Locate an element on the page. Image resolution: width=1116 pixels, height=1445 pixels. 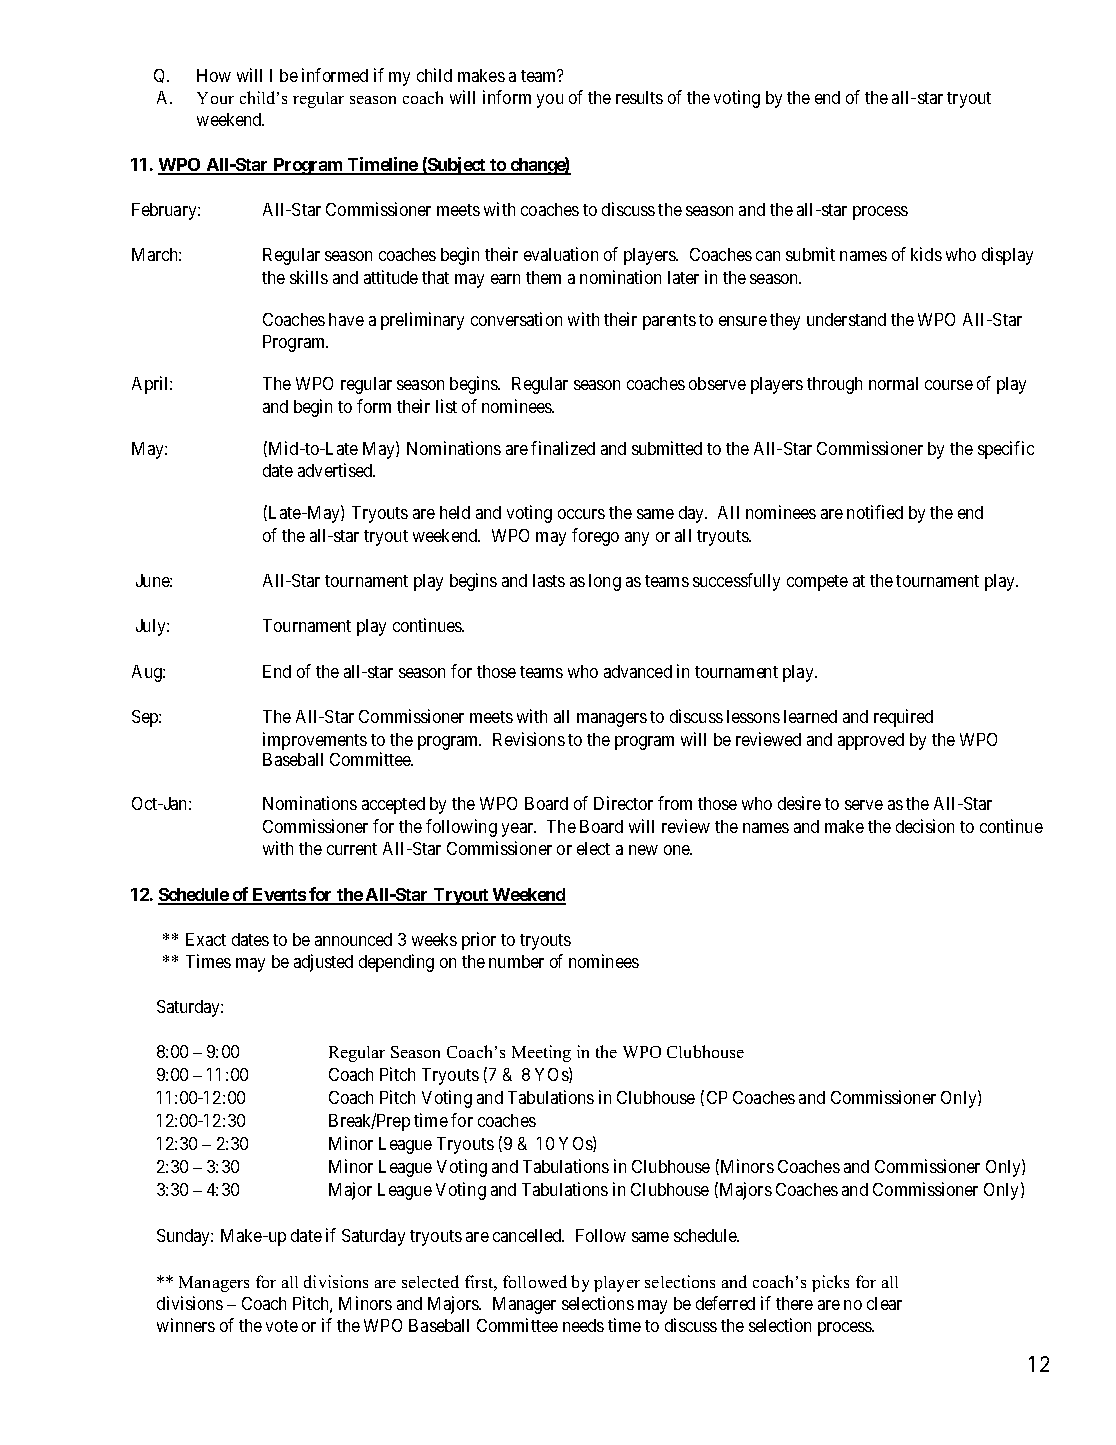
needs is located at coordinates (583, 1325).
